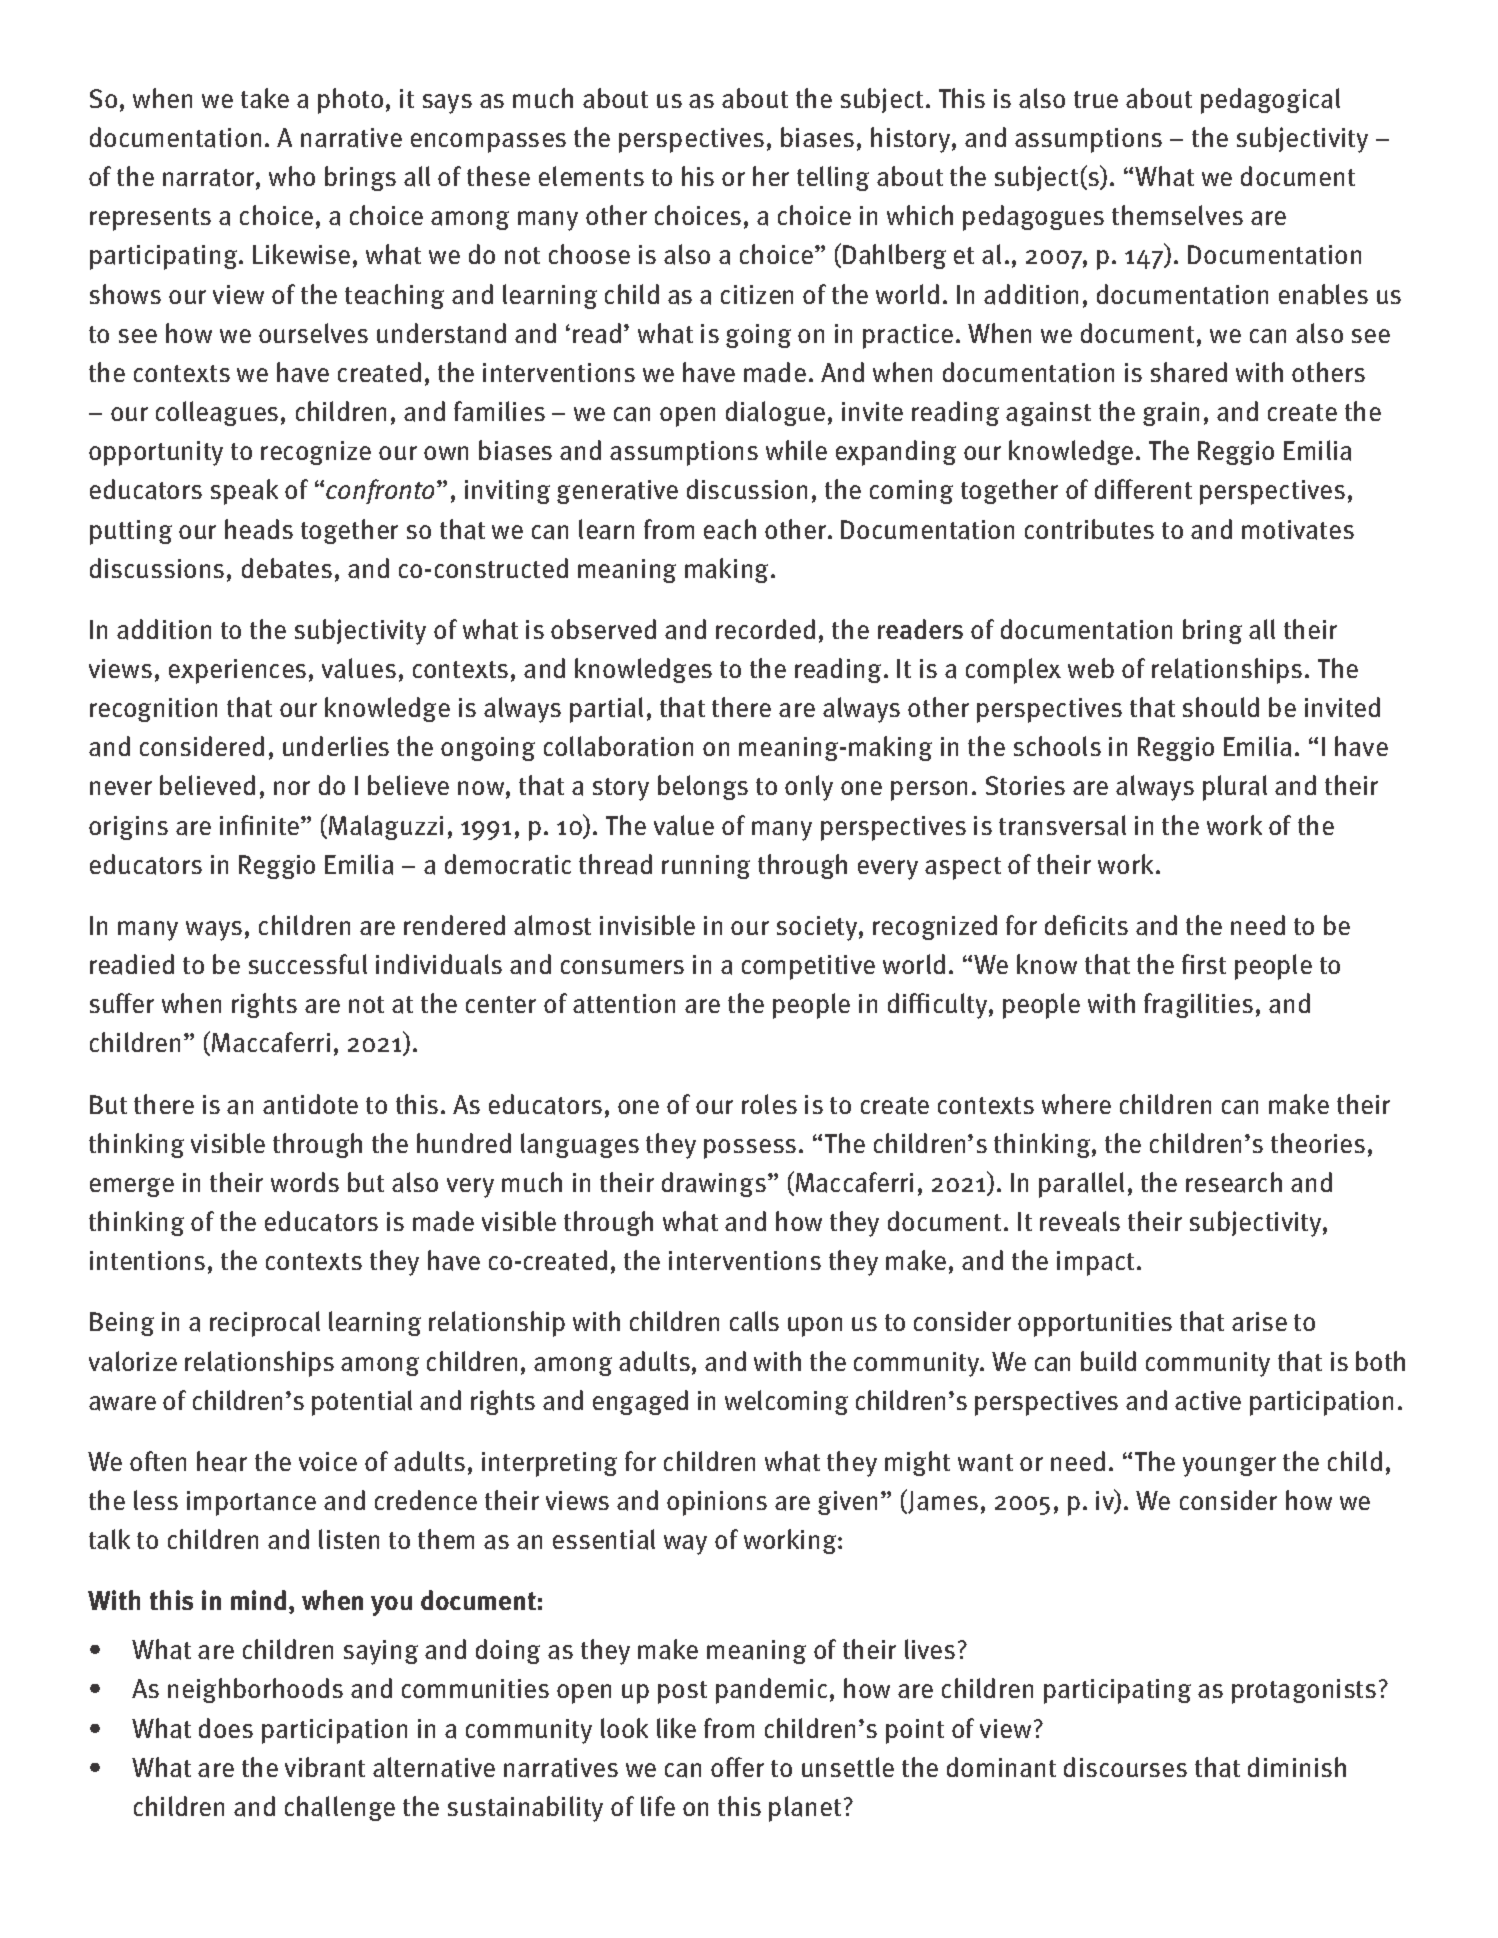 The height and width of the page is (1938, 1498). Describe the element at coordinates (833, 178) in the page. I see `telling` at that location.
